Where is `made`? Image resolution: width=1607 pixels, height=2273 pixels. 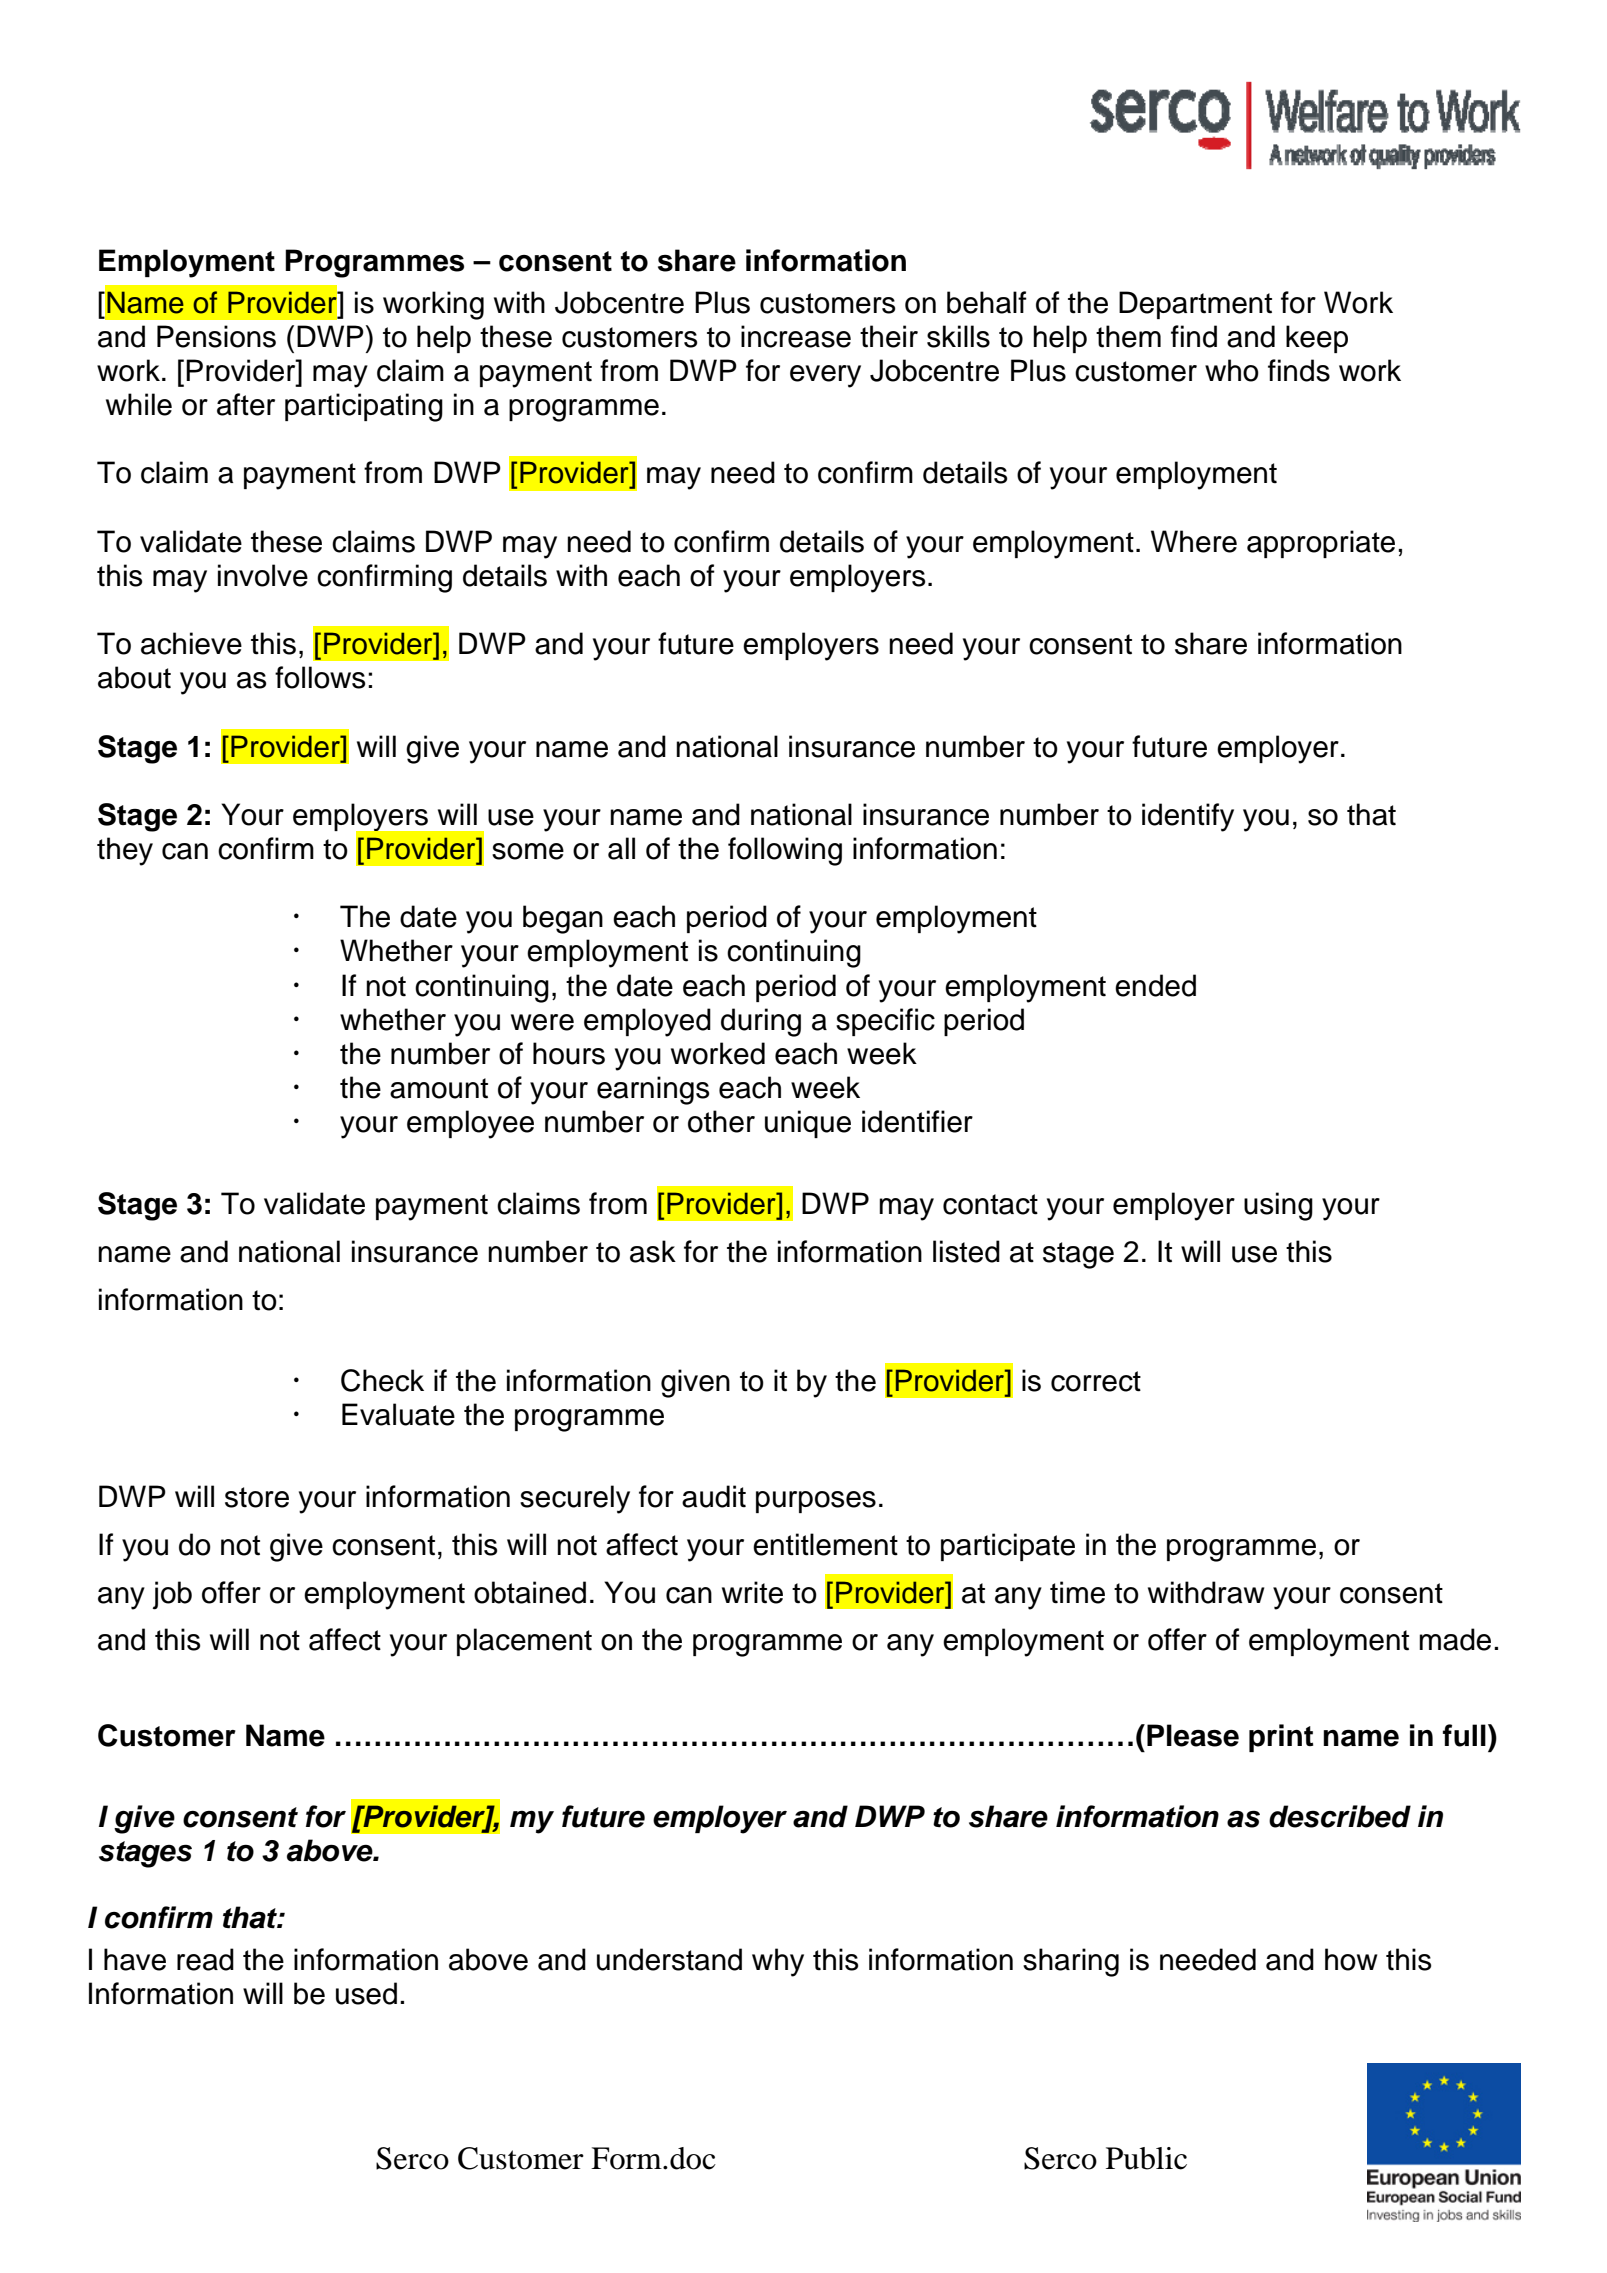 made is located at coordinates (1455, 1639).
